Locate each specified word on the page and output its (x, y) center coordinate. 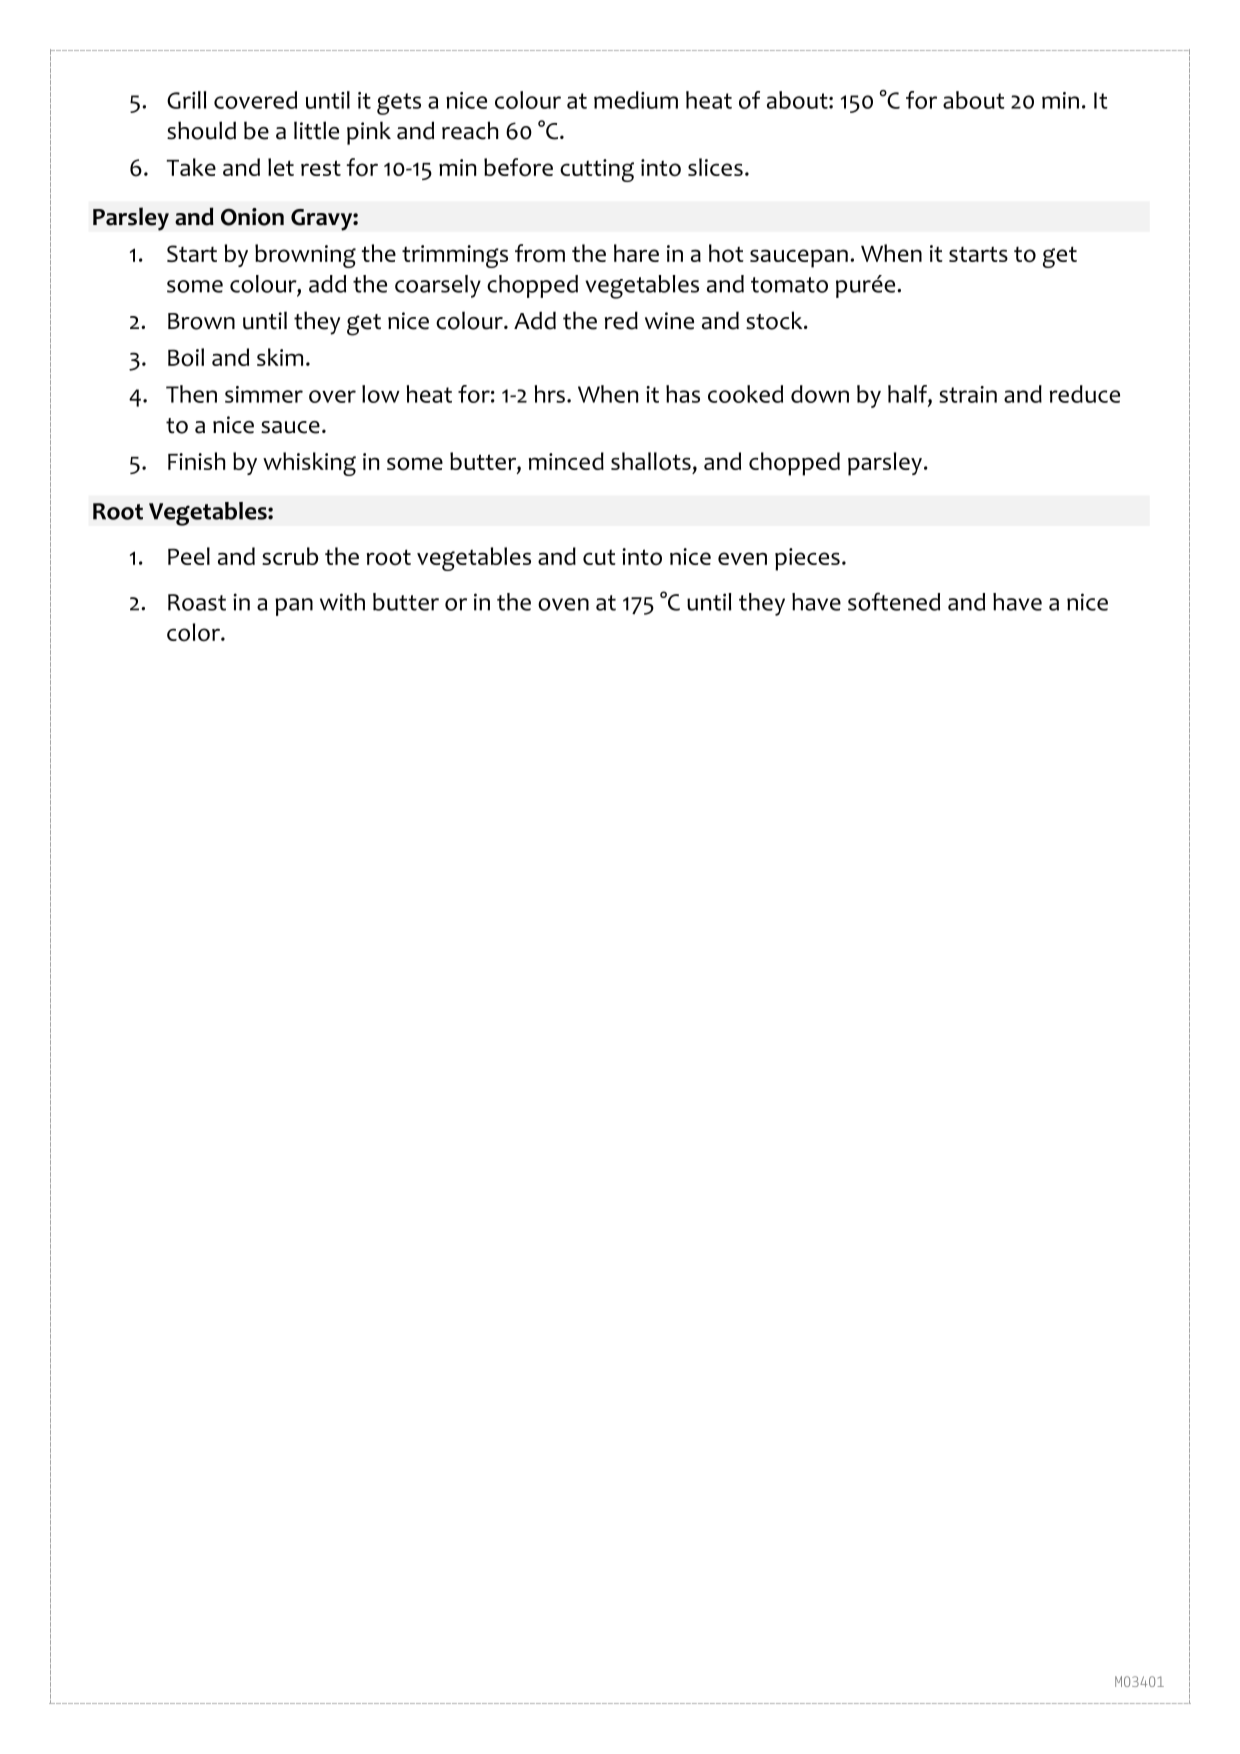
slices (715, 167)
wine (669, 321)
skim (280, 357)
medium (636, 100)
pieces (807, 559)
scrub (290, 556)
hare (636, 253)
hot (726, 253)
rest (321, 168)
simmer (264, 394)
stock (775, 320)
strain (968, 394)
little (316, 130)
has (683, 394)
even (742, 558)
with (342, 602)
